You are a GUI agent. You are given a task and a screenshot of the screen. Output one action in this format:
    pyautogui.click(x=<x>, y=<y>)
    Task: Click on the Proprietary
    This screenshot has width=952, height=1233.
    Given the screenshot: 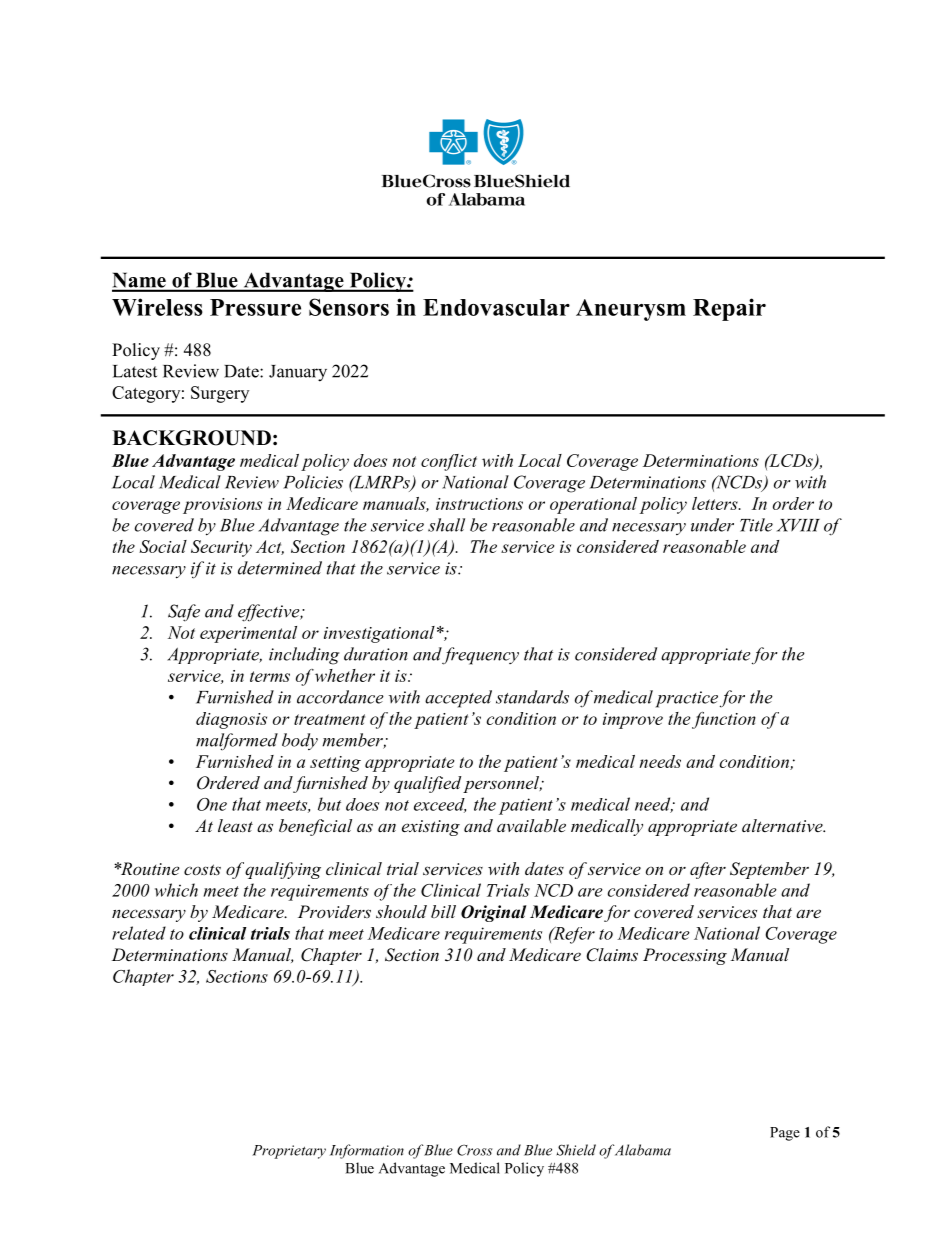 What is the action you would take?
    pyautogui.click(x=289, y=1152)
